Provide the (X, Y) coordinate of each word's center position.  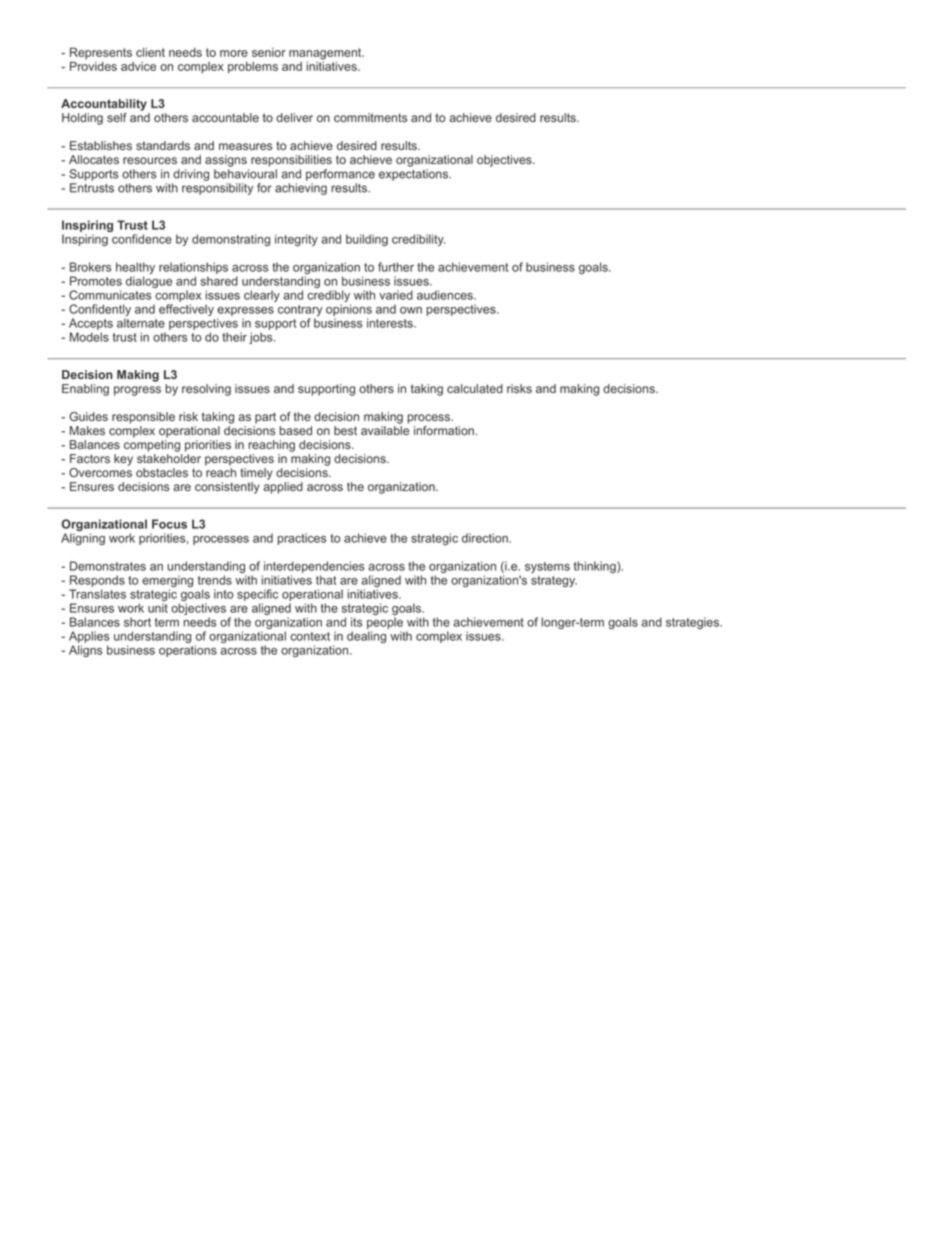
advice (138, 66)
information (444, 430)
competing (152, 446)
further (396, 267)
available (385, 430)
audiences (446, 295)
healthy (135, 269)
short (137, 622)
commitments (370, 117)
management (326, 54)
